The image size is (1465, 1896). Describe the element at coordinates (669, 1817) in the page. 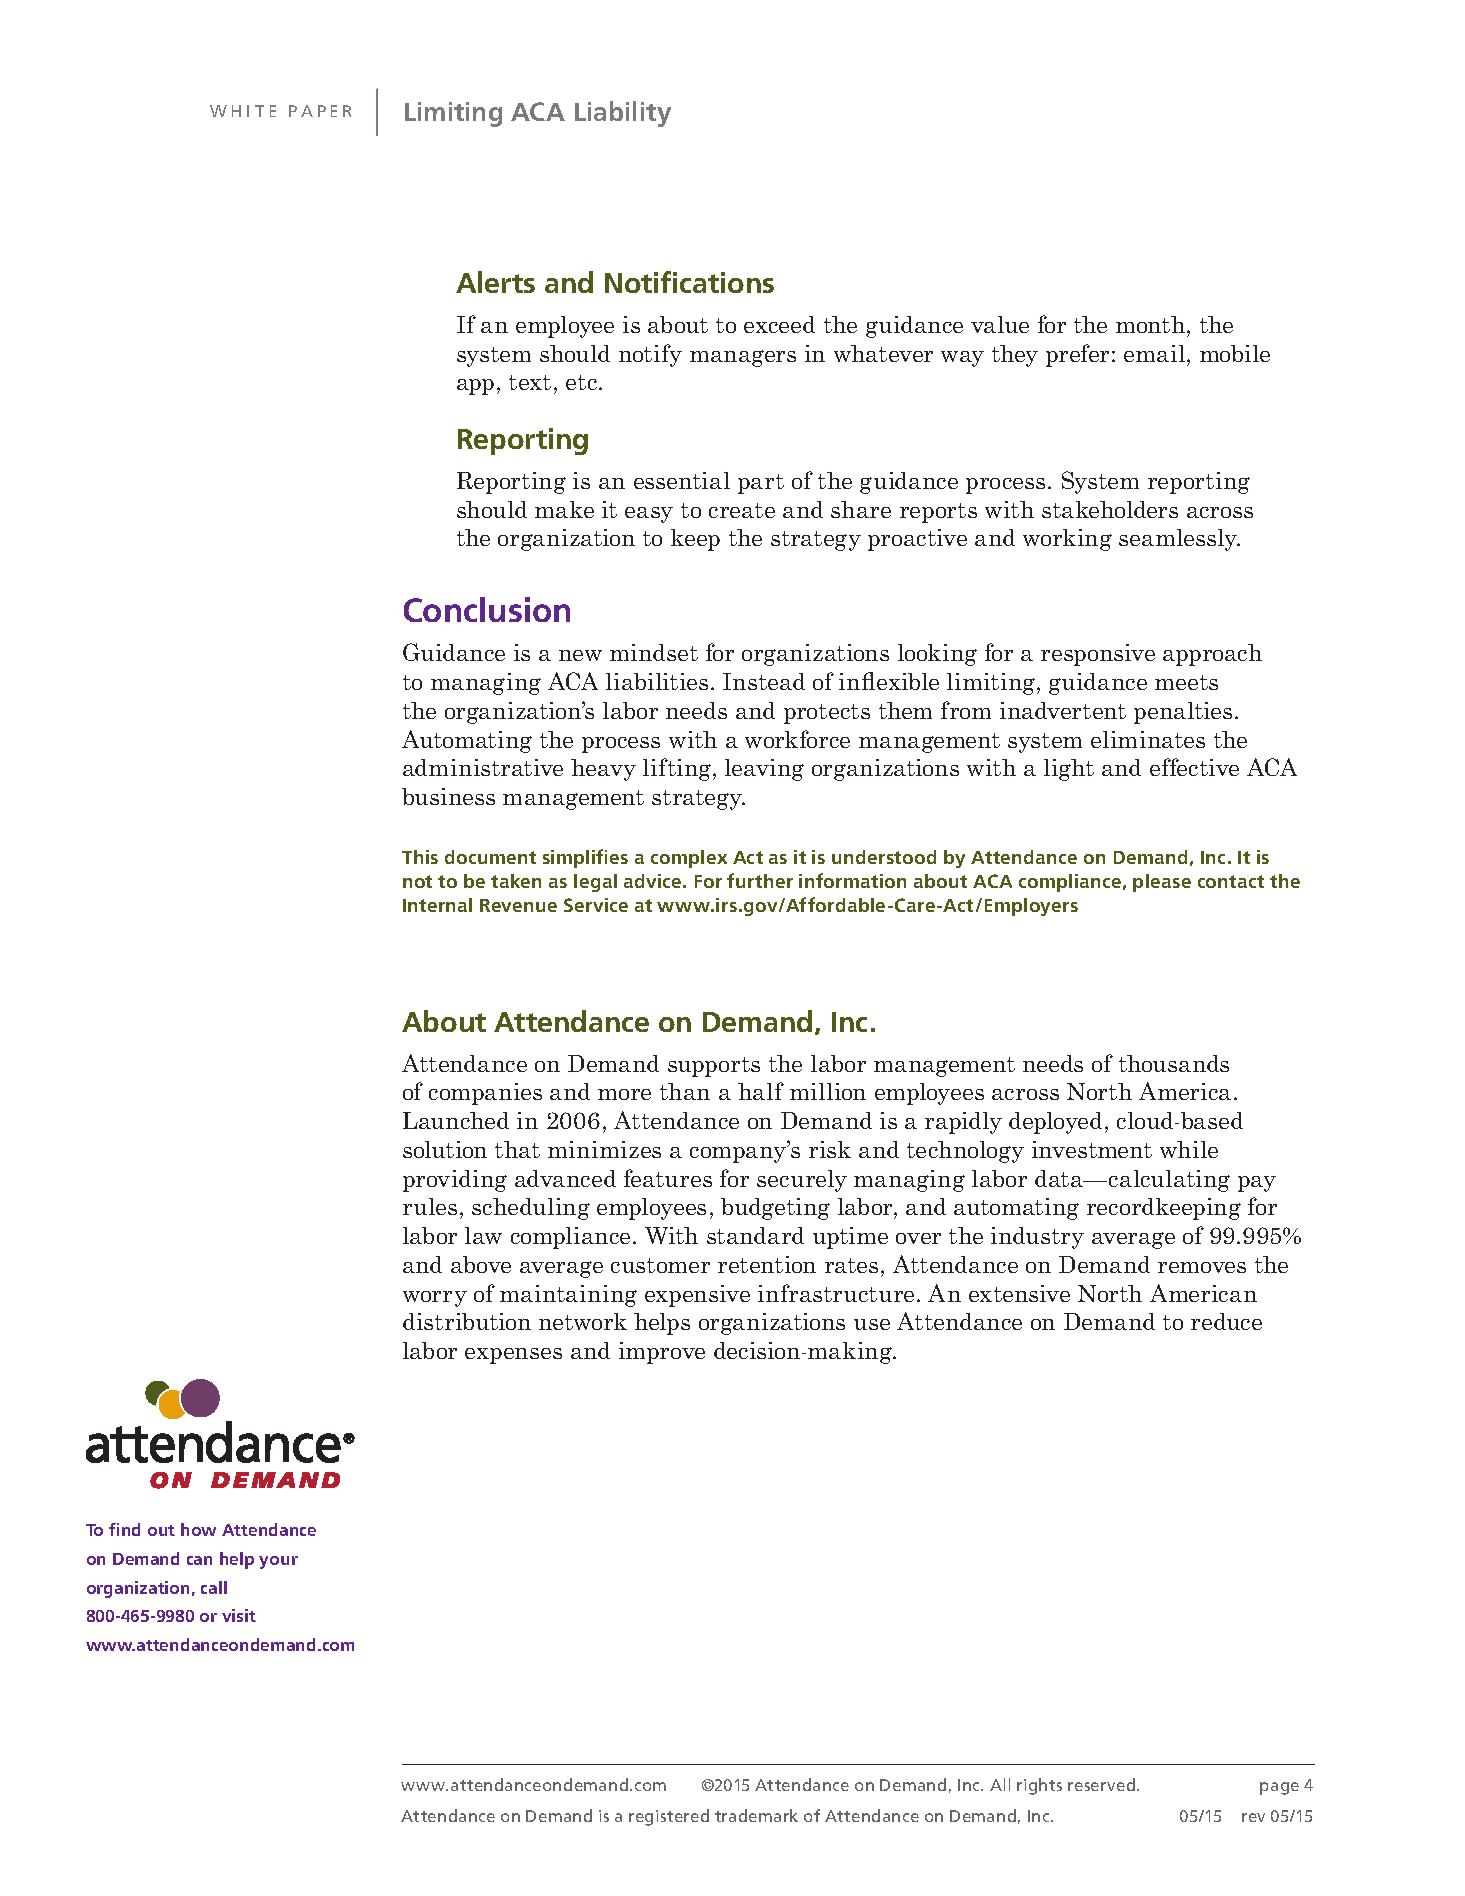

I see `registered` at that location.
